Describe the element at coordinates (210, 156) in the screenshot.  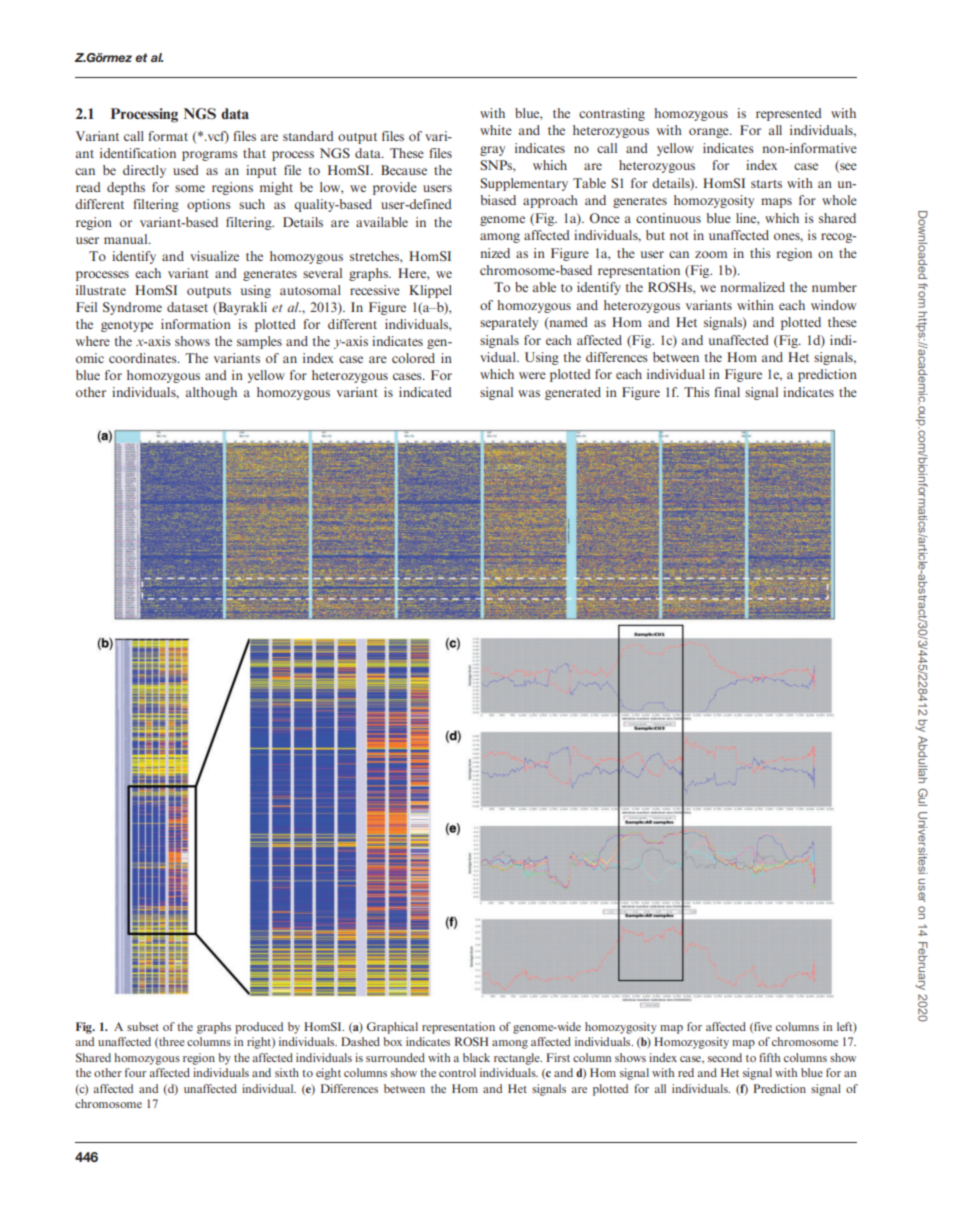
I see `programs` at that location.
